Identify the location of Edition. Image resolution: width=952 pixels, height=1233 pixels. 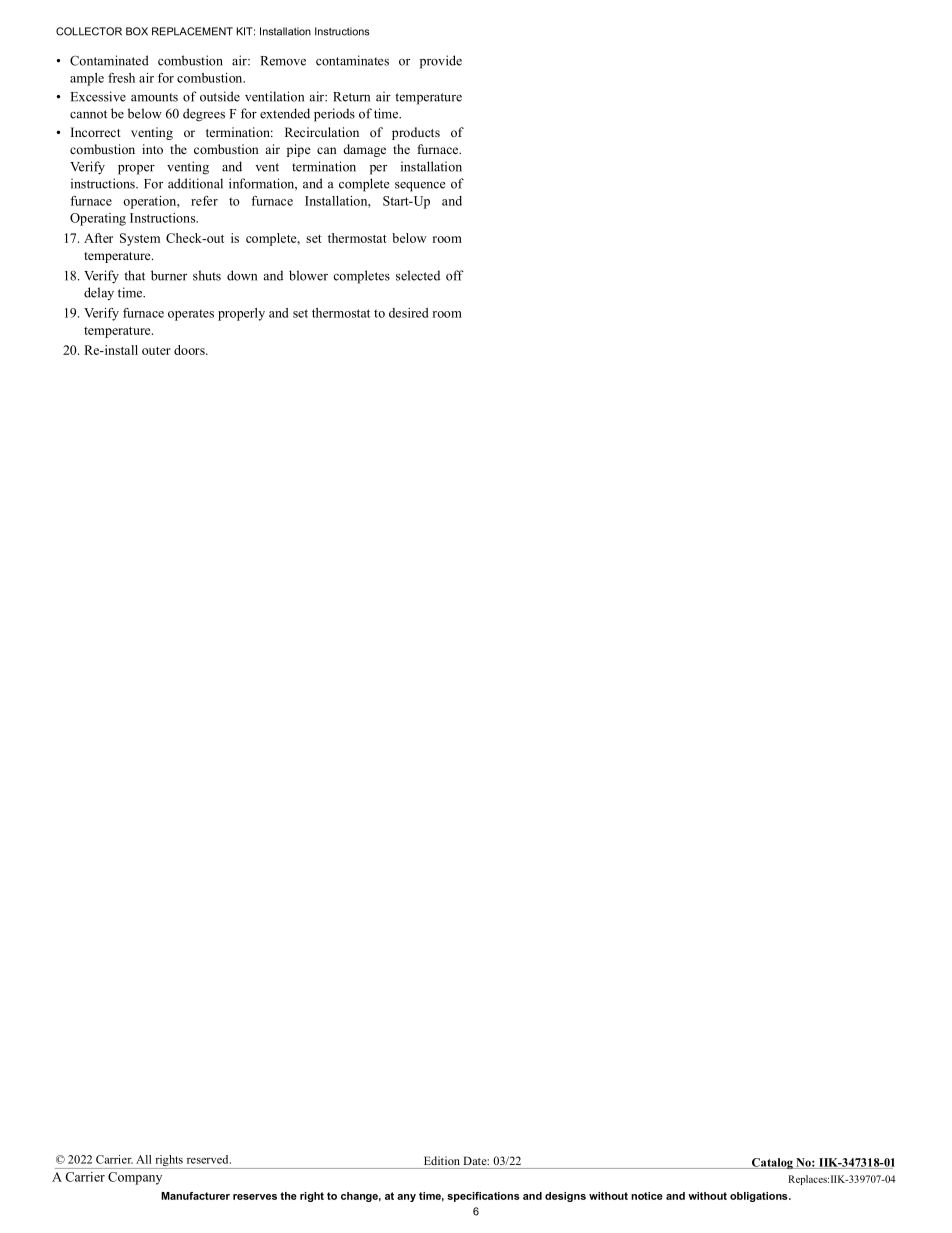
(442, 1160).
